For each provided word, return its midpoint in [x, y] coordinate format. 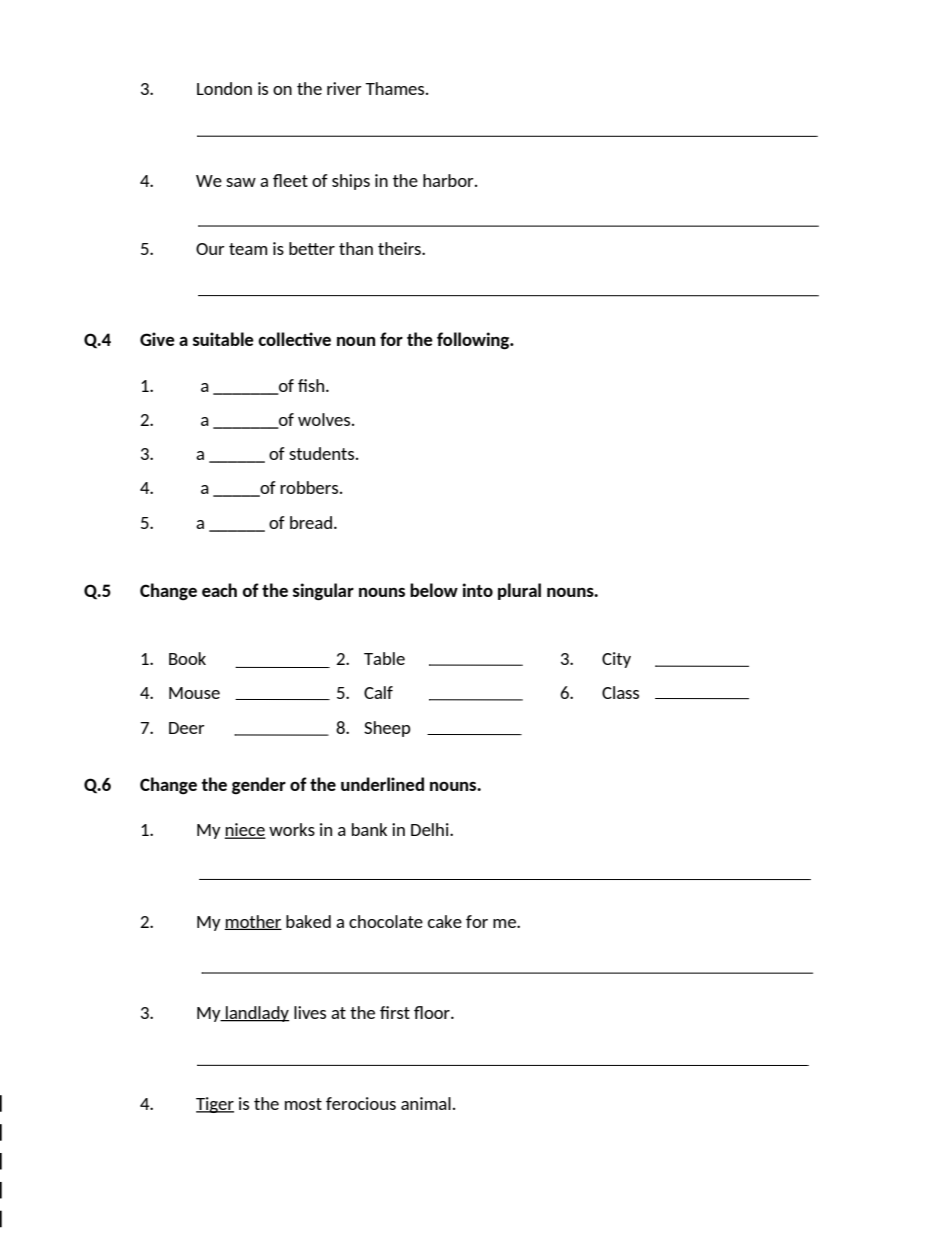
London [224, 88]
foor [433, 1012]
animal [426, 1103]
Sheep [387, 729]
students [323, 453]
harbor [449, 180]
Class [620, 692]
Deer [187, 728]
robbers [310, 487]
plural [519, 591]
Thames [396, 88]
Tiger [215, 1105]
